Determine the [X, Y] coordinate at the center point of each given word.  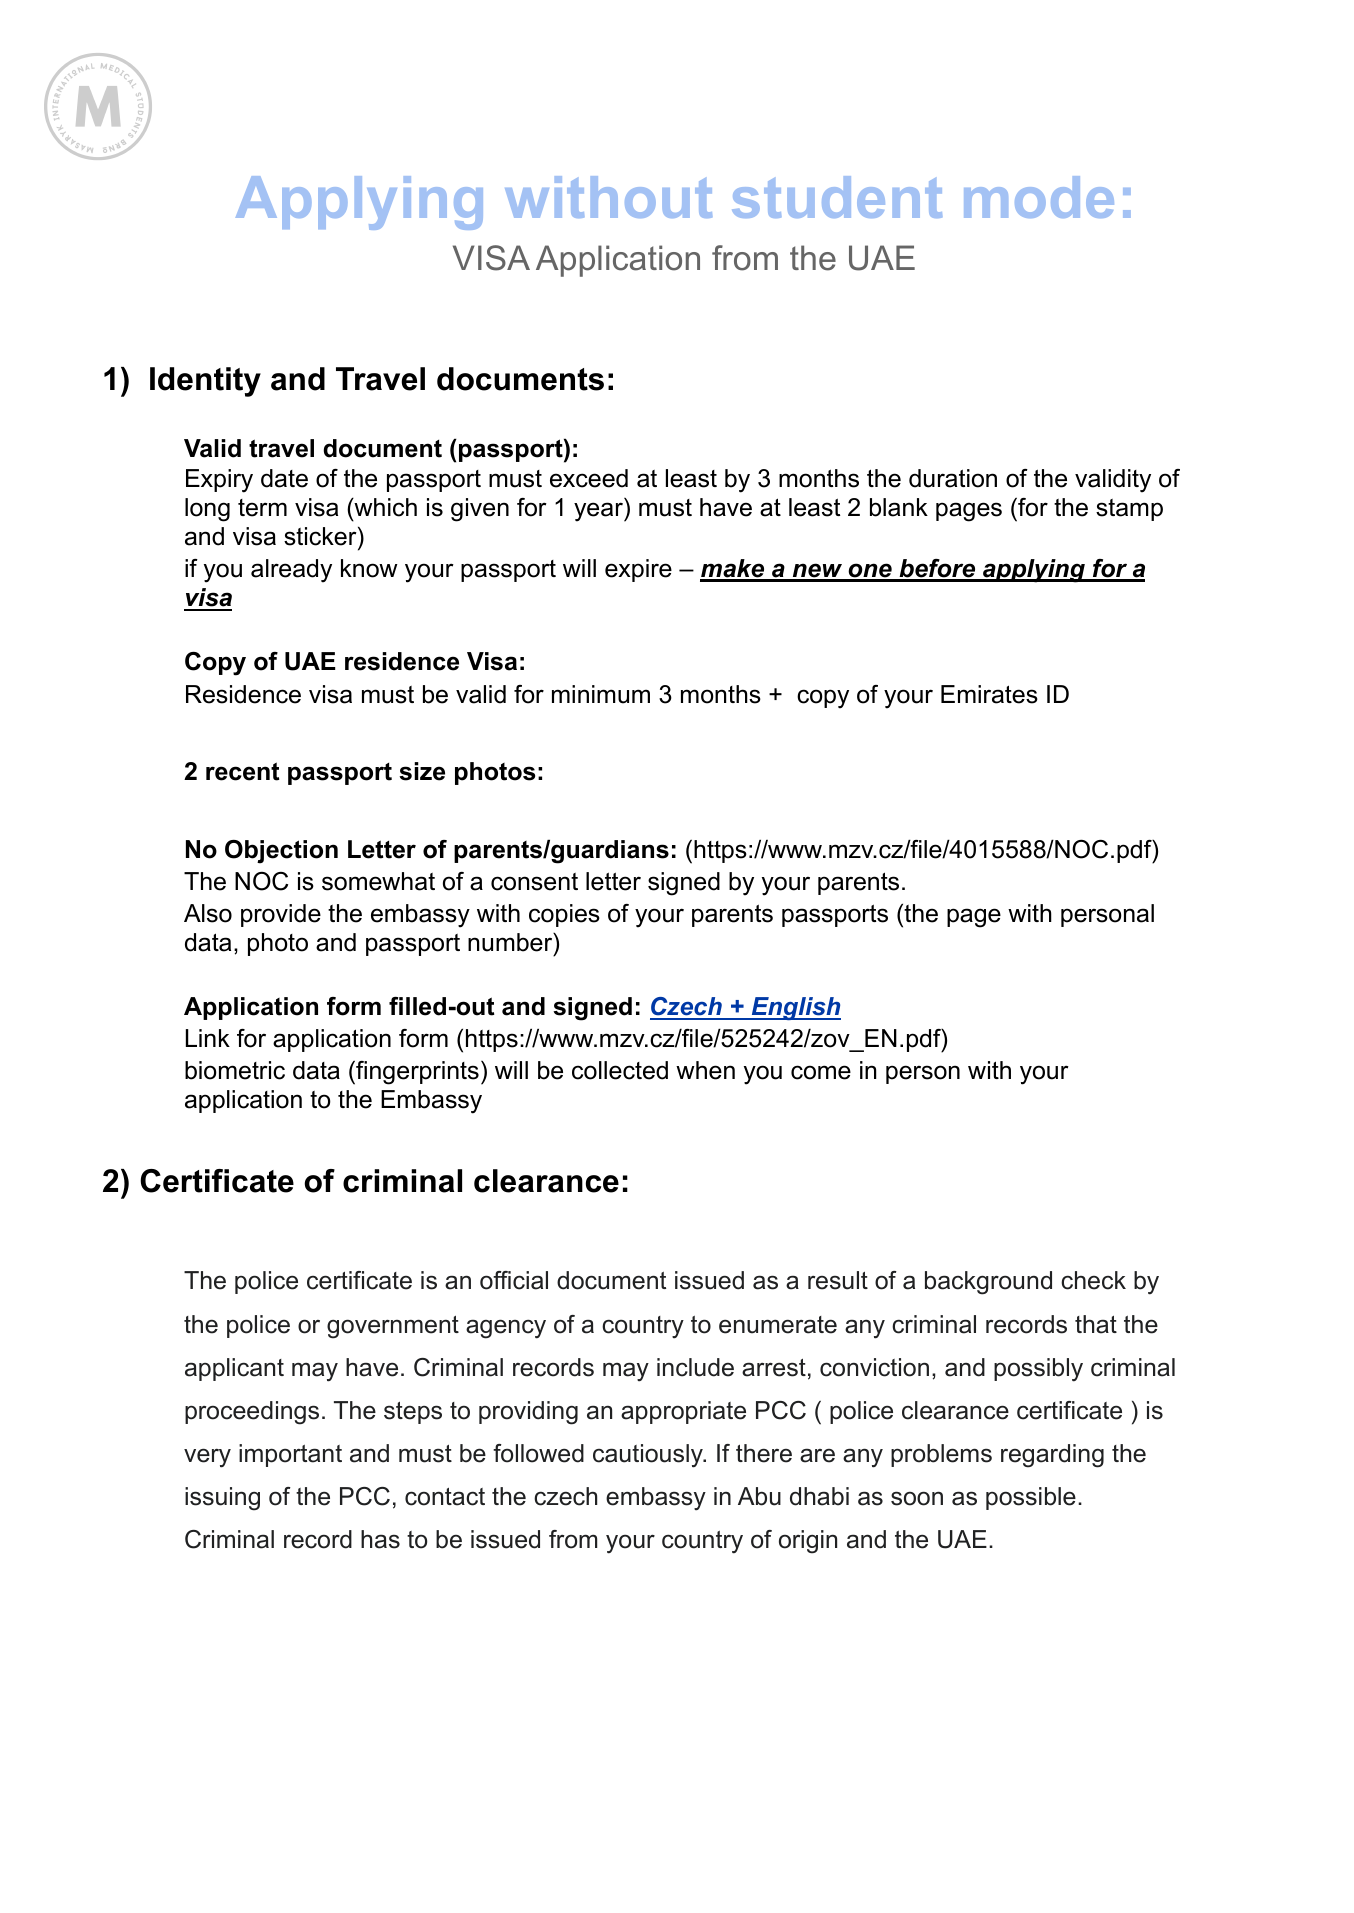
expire [638, 570]
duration [953, 478]
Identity [205, 382]
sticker [321, 536]
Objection [281, 852]
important [290, 1455]
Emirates [989, 694]
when [705, 1070]
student [837, 197]
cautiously [649, 1456]
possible [1031, 1498]
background [988, 1283]
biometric [235, 1070]
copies [564, 915]
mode [1039, 197]
